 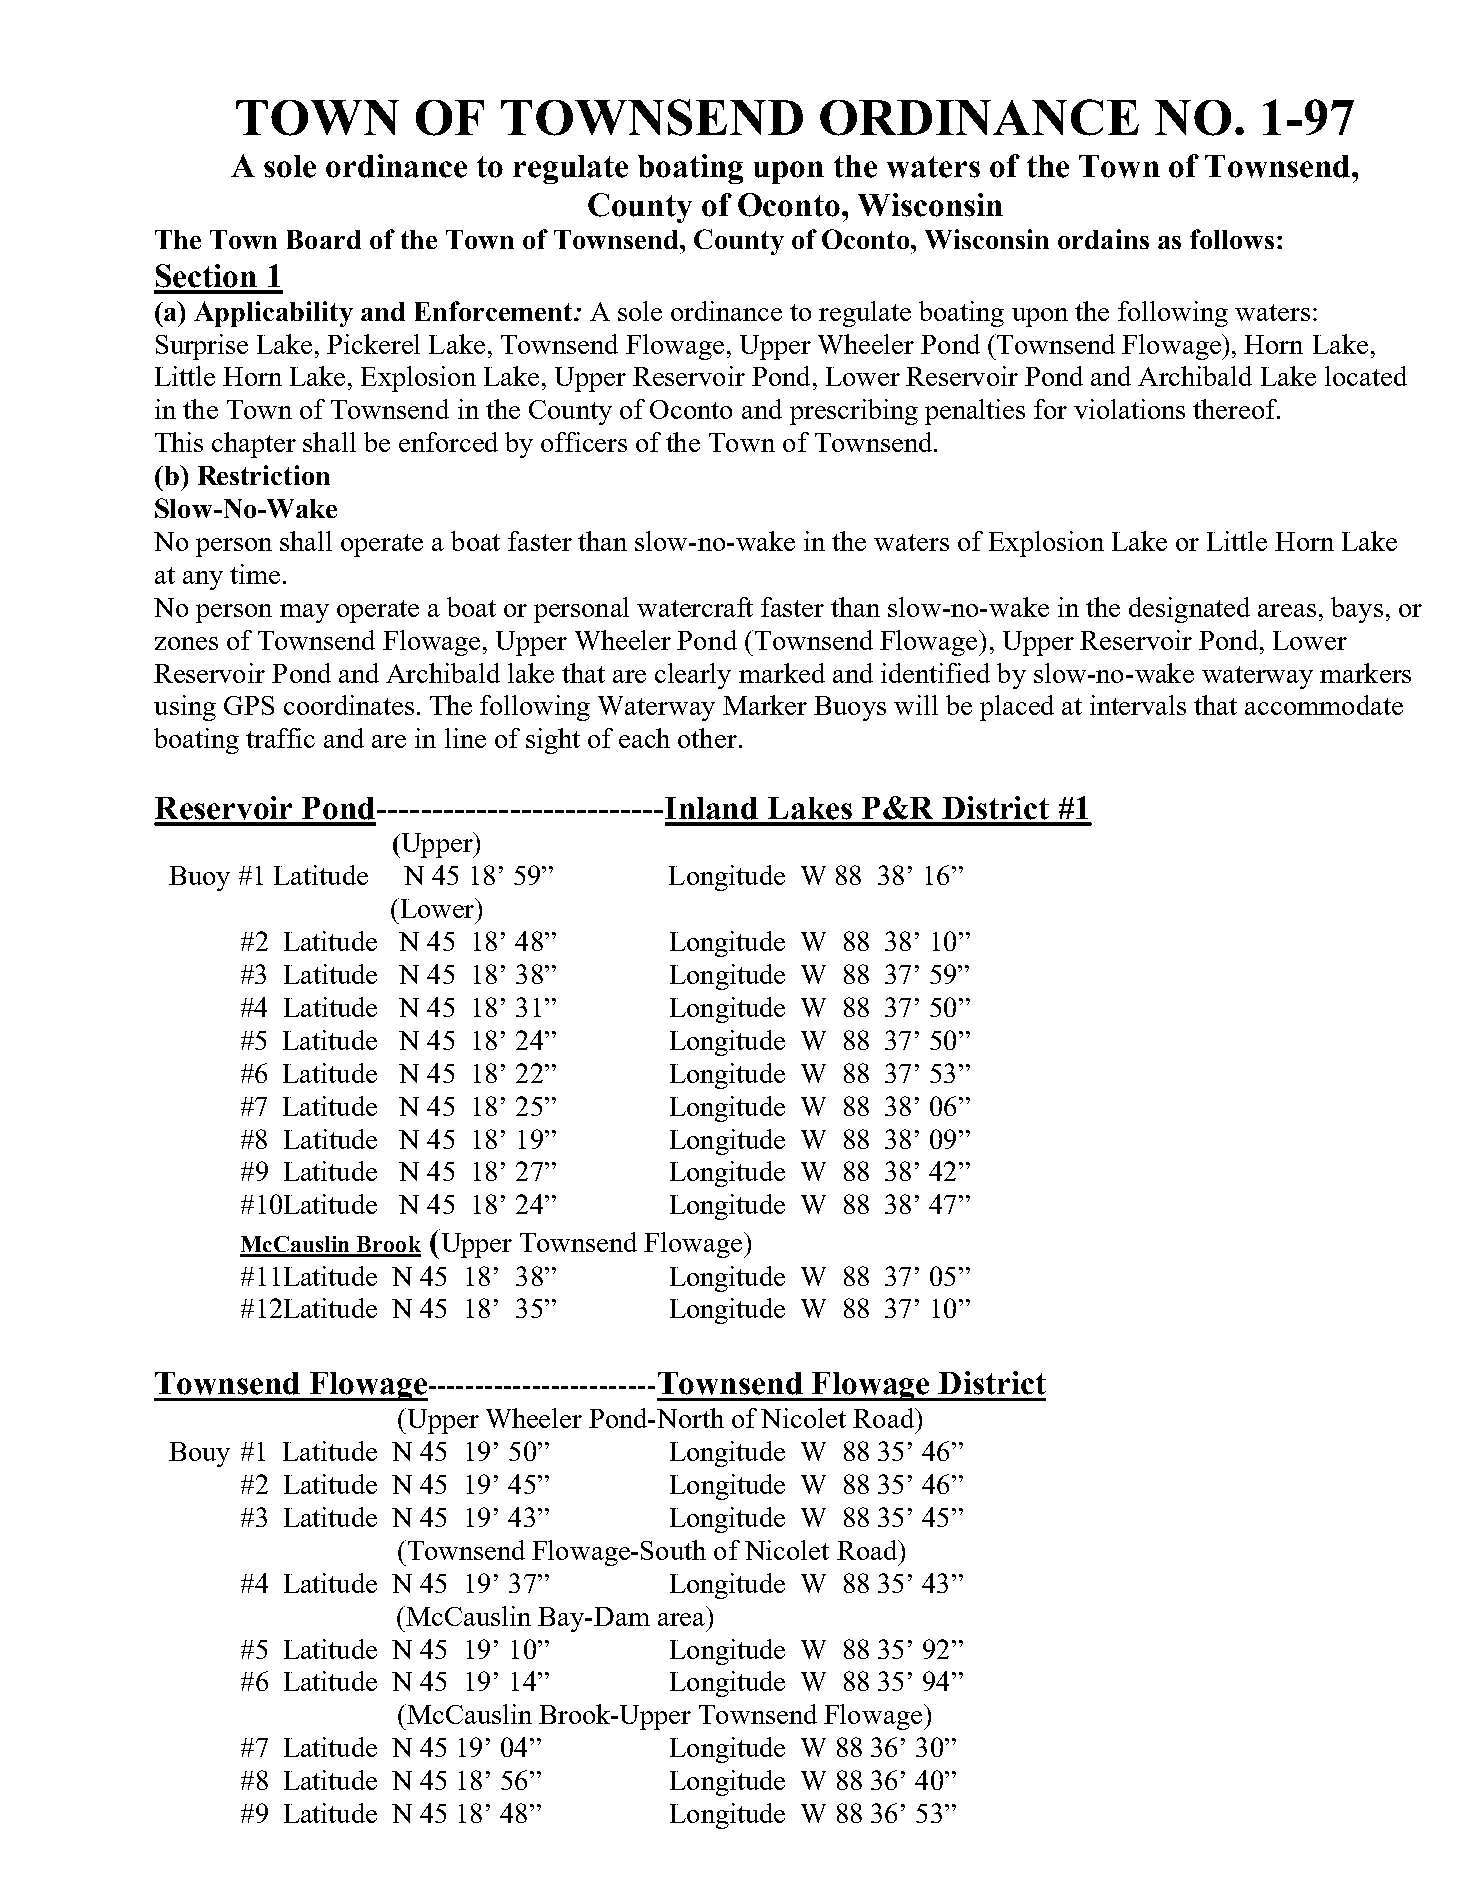 What do you see at coordinates (255, 574) in the page?
I see `time` at bounding box center [255, 574].
